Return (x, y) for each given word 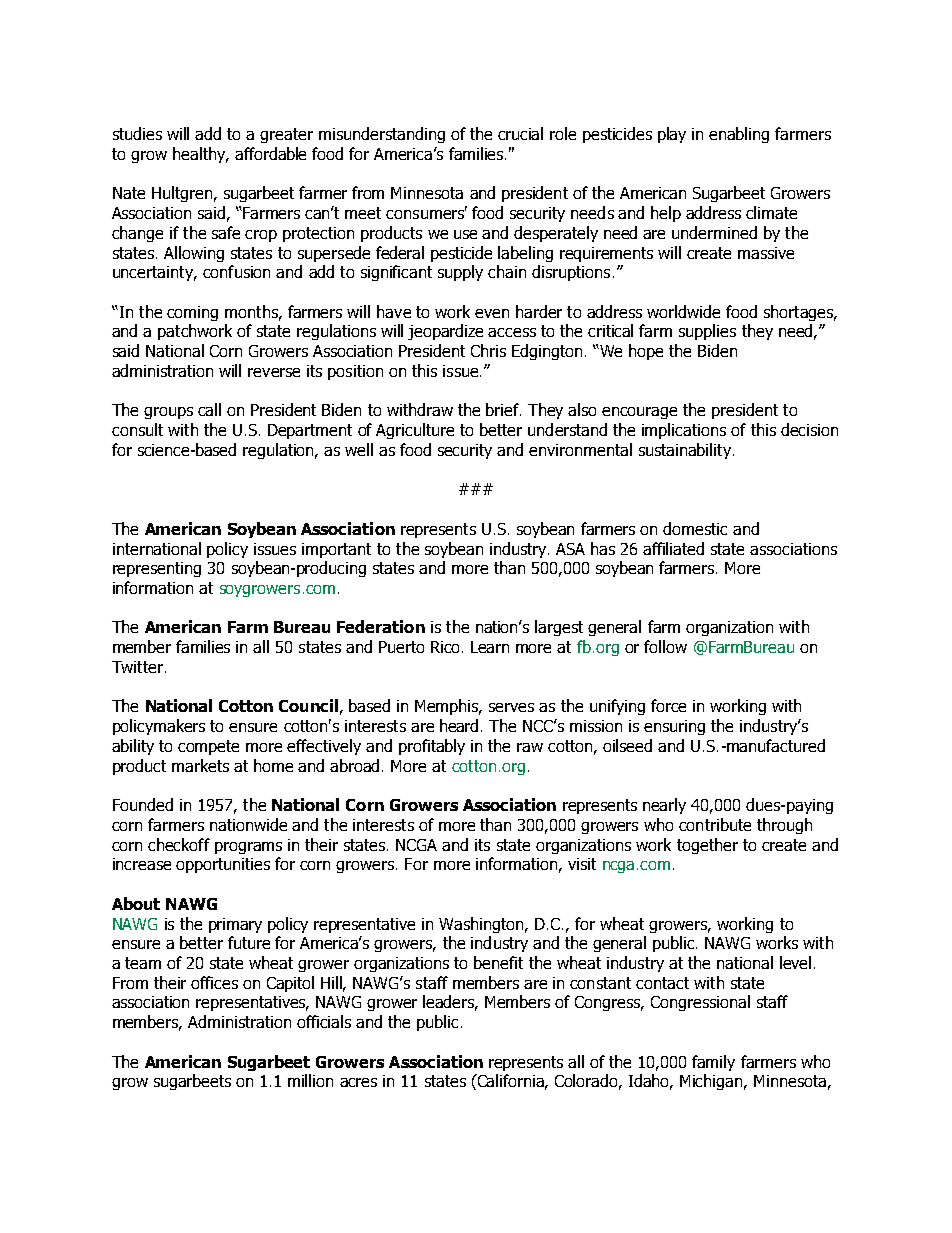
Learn (490, 647)
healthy (200, 155)
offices (214, 982)
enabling (739, 135)
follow (665, 646)
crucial (520, 133)
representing (157, 569)
